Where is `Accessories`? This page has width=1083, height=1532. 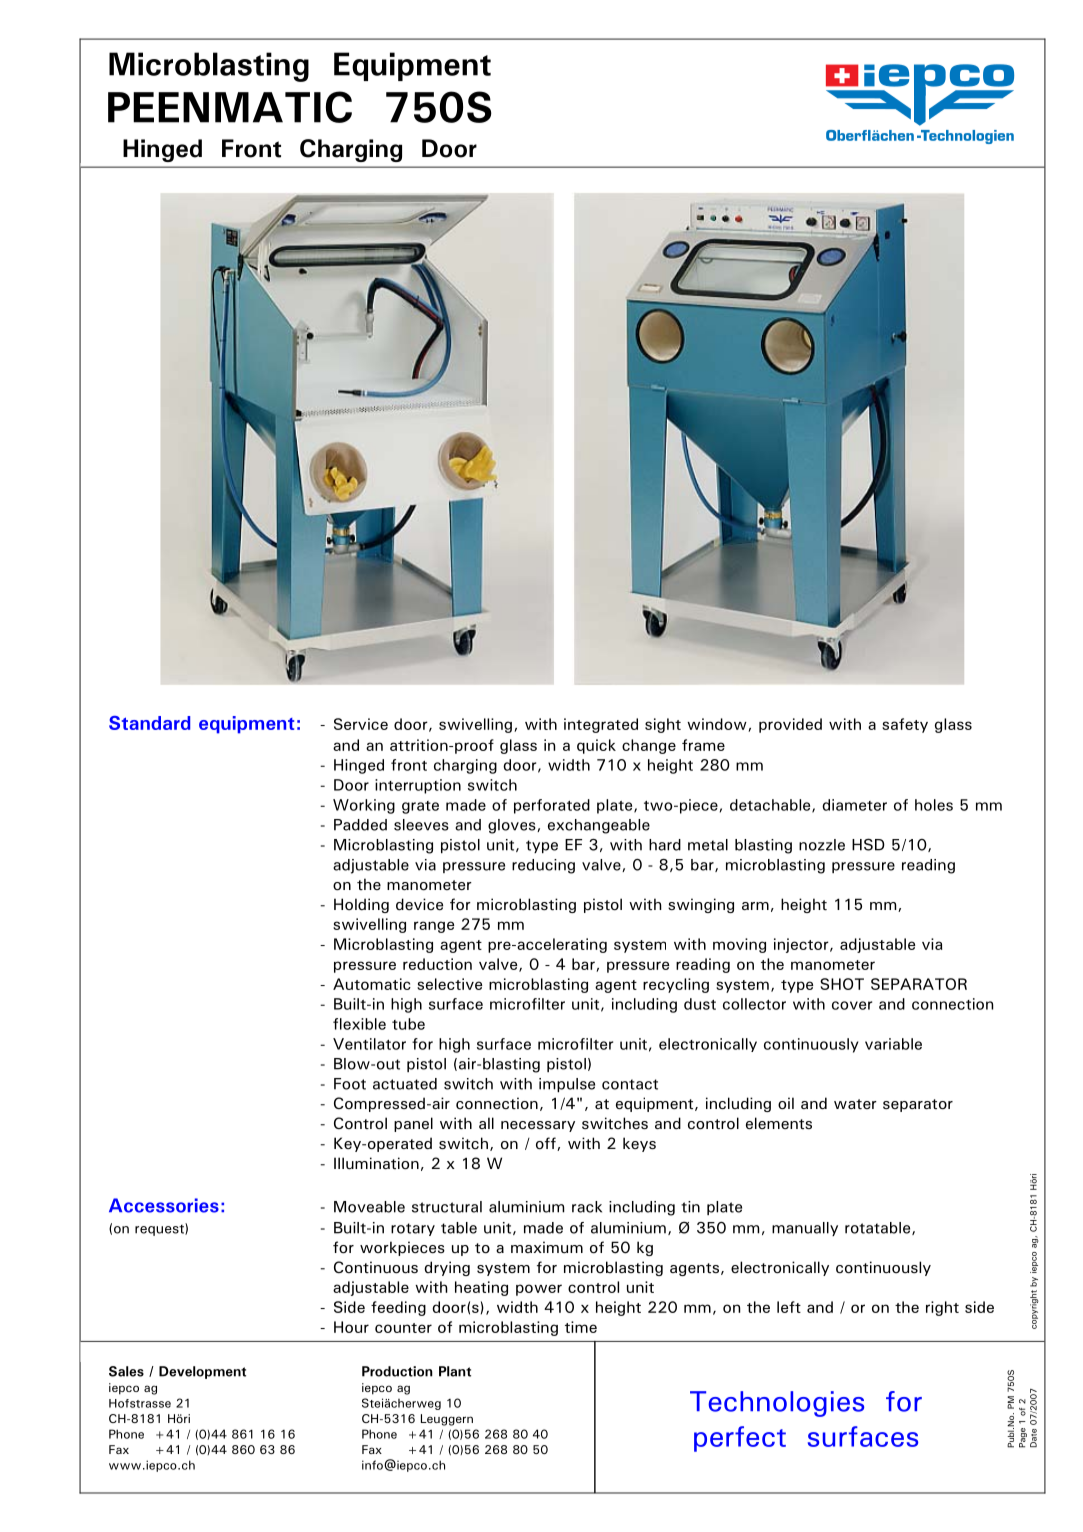 Accessories is located at coordinates (164, 1205).
